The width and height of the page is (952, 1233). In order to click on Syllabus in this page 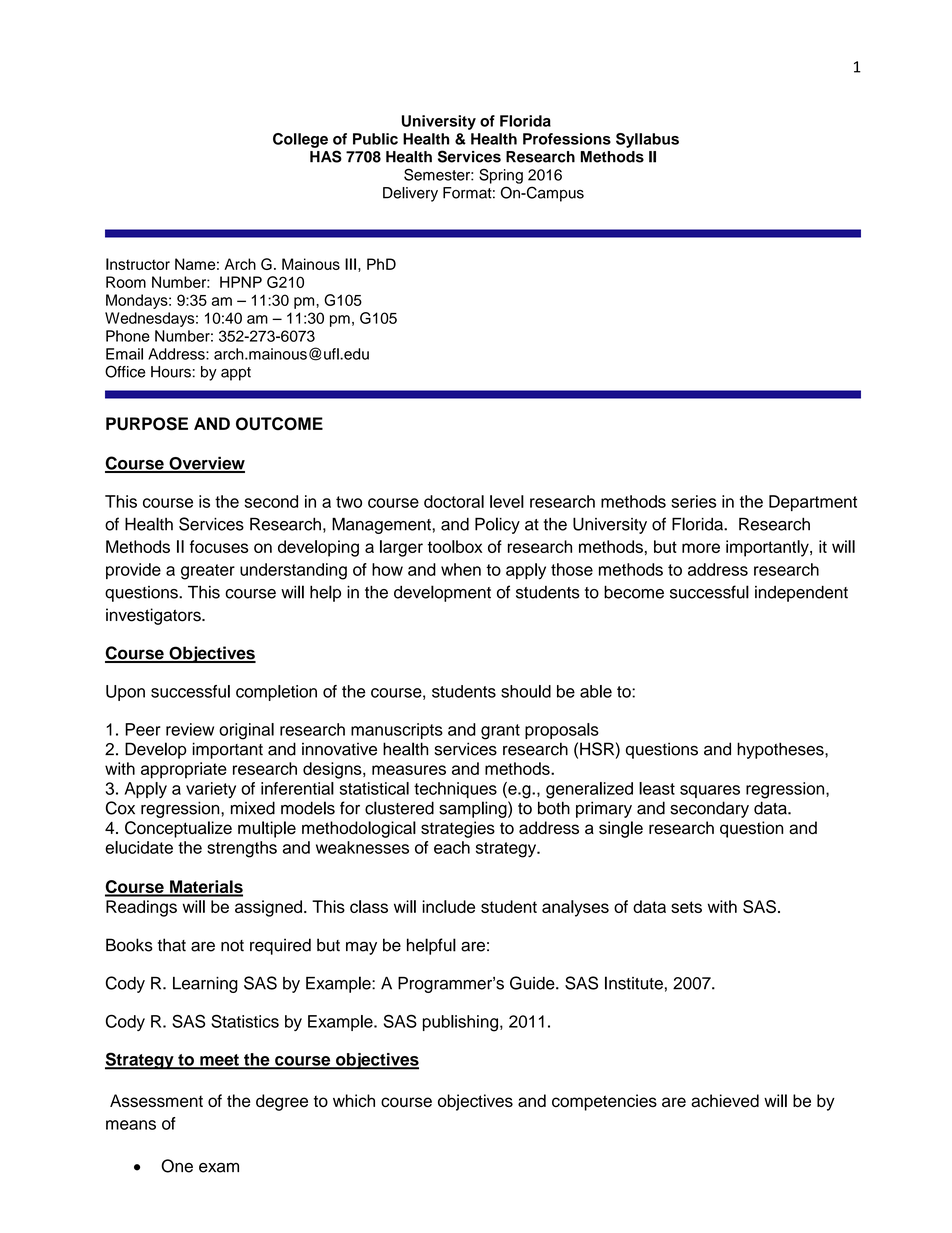, I will do `click(647, 140)`.
